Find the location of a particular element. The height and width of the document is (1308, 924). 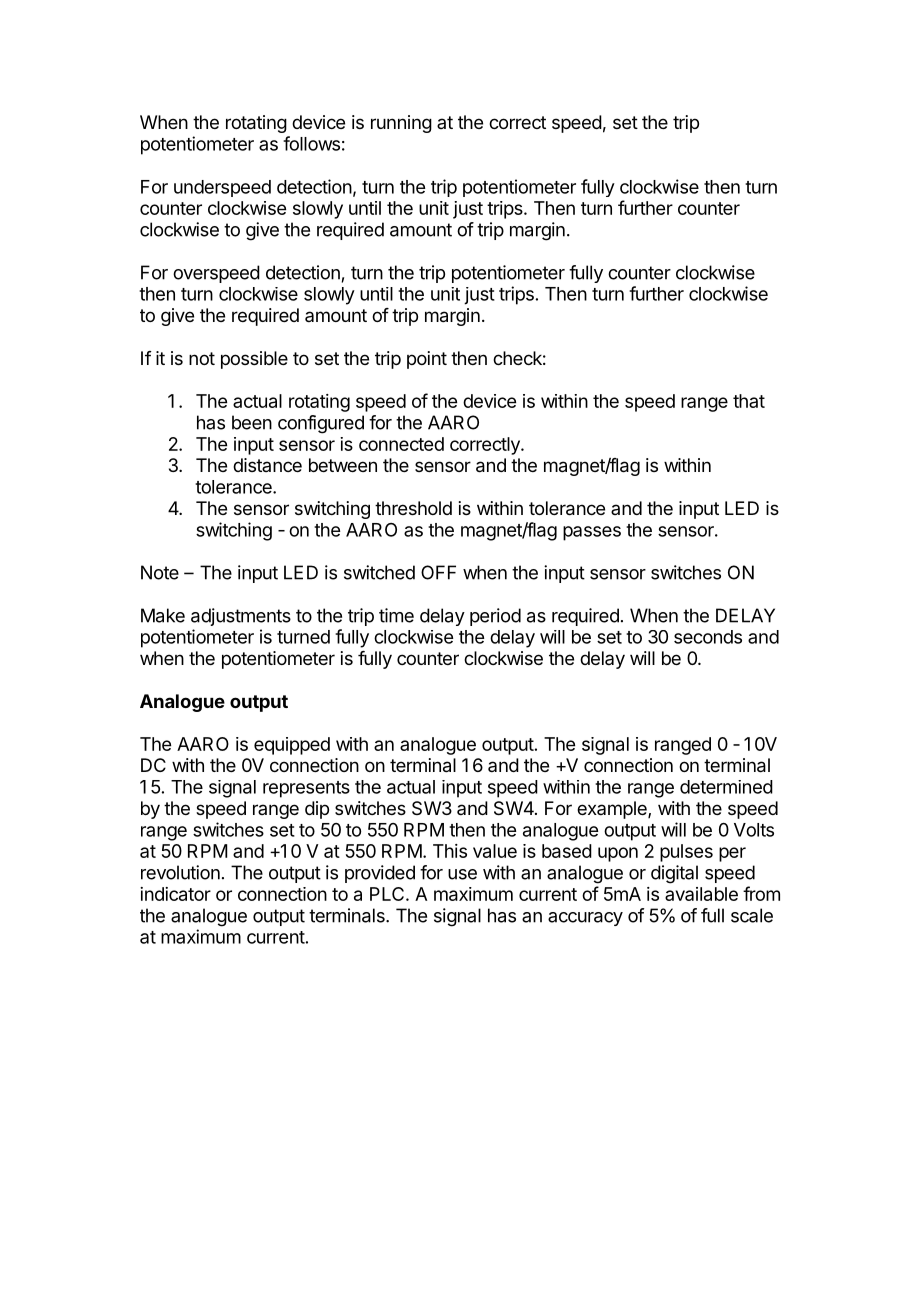

indicator is located at coordinates (175, 894).
